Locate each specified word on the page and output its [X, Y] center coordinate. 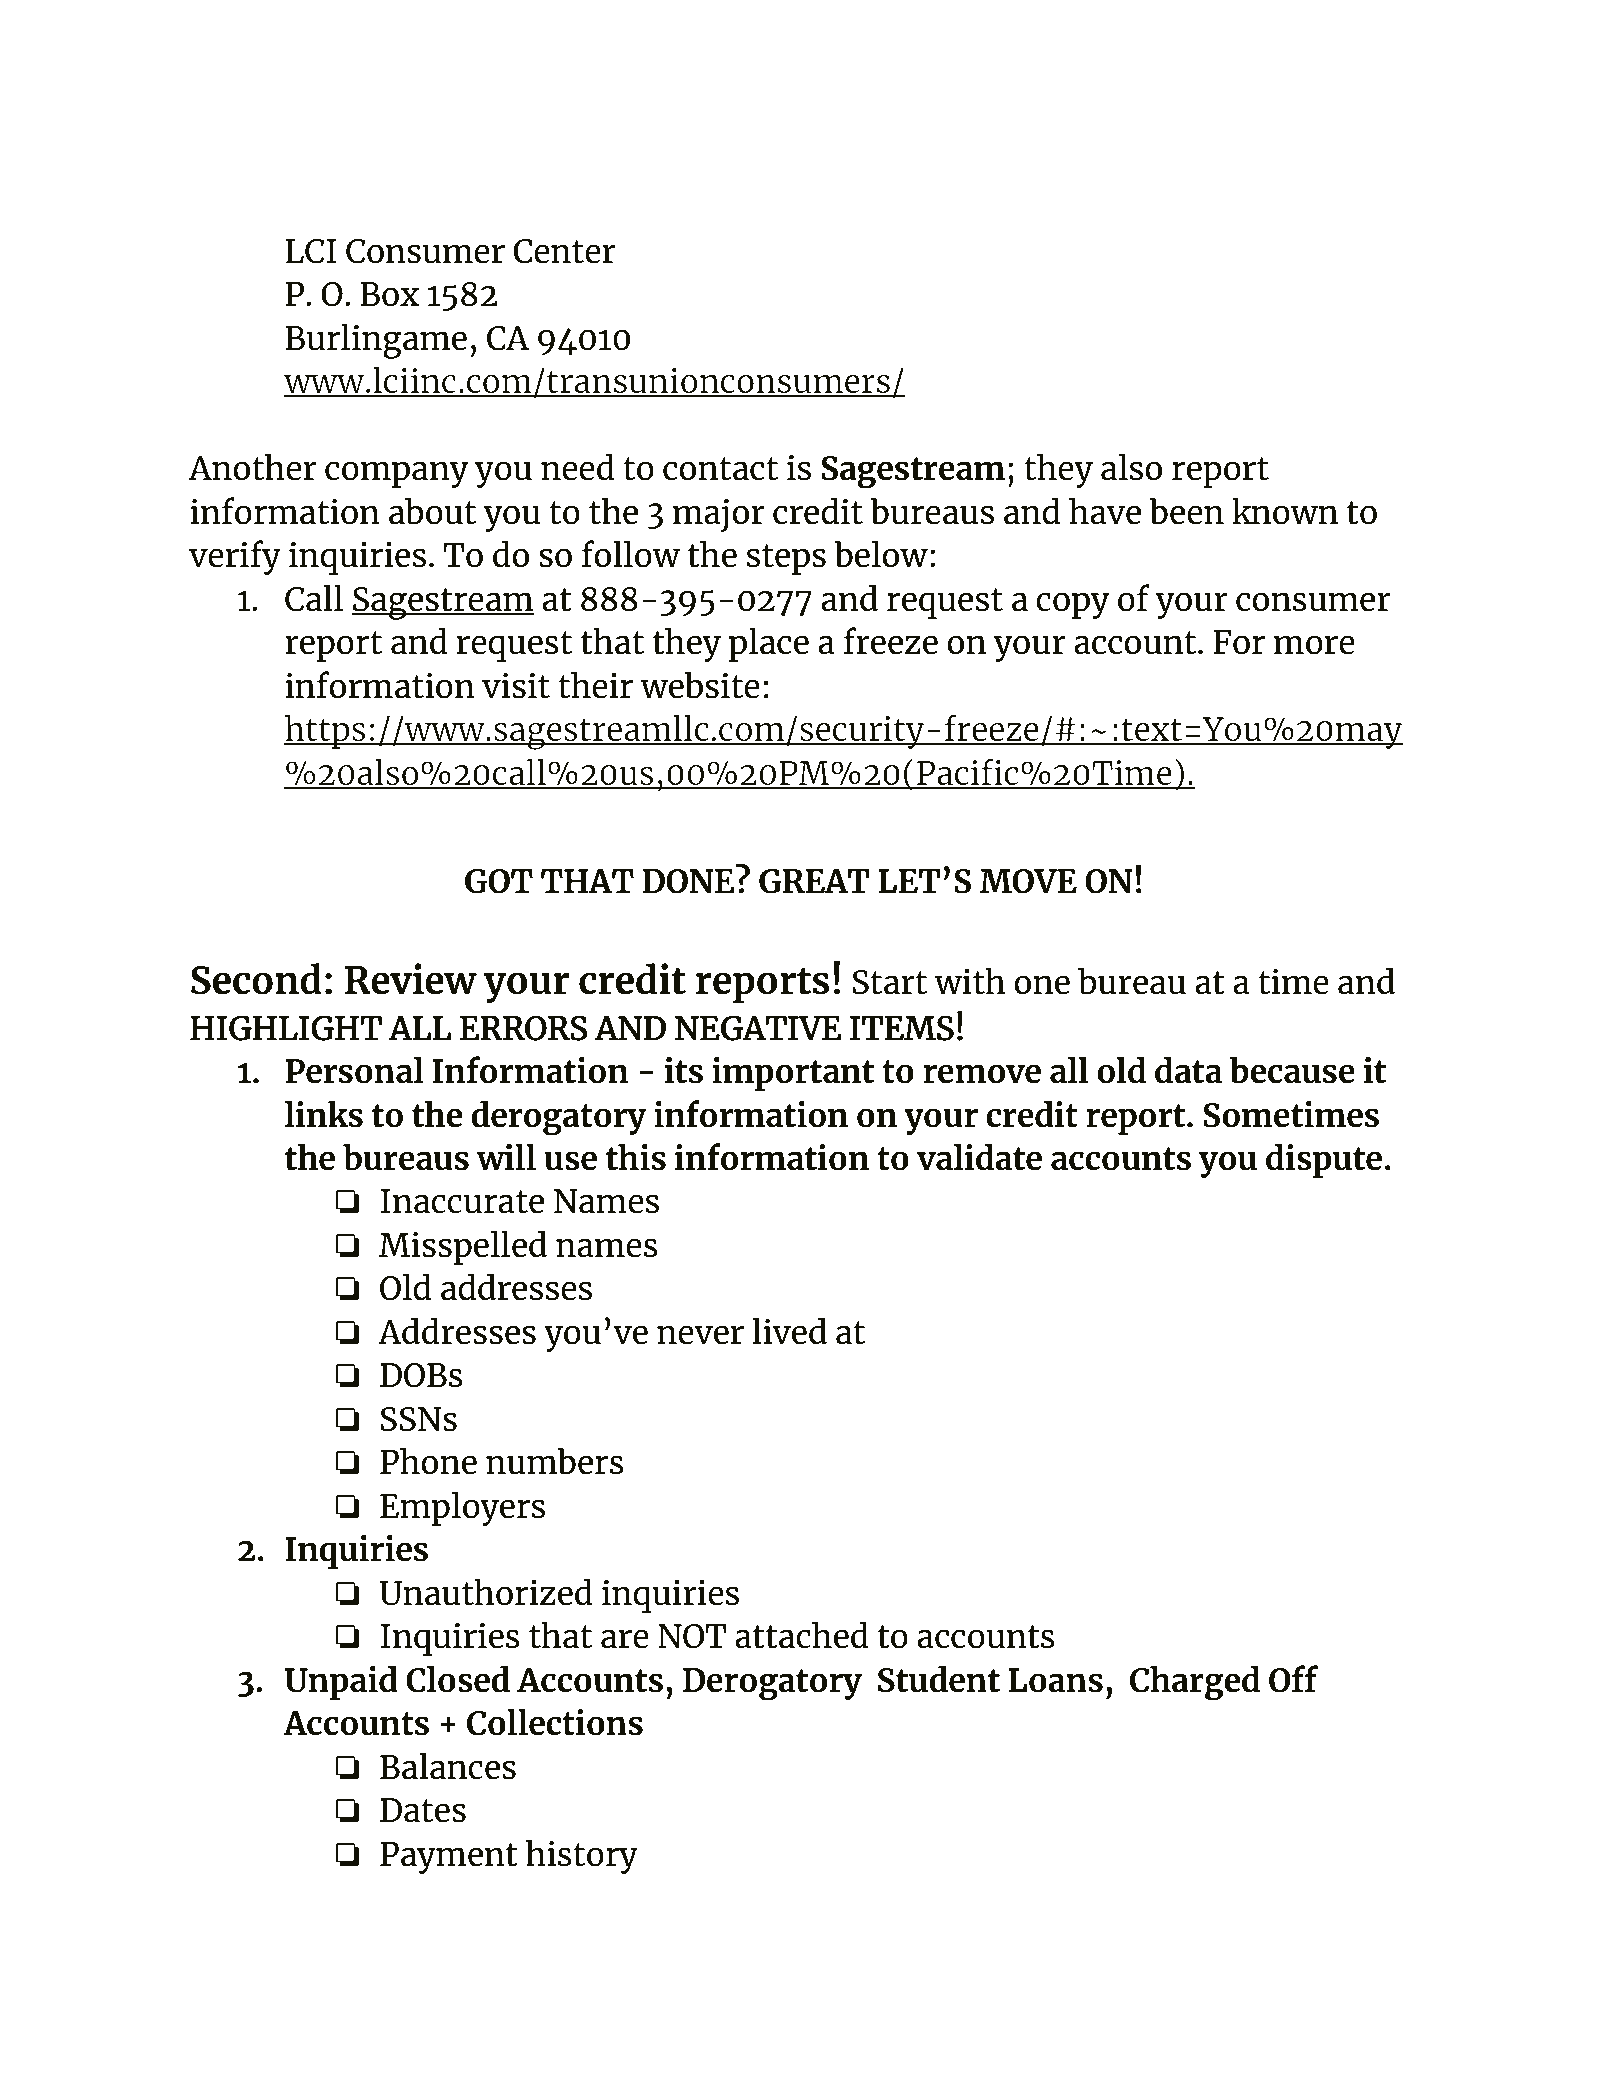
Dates [423, 1810]
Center [564, 251]
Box [389, 294]
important [793, 1074]
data [1188, 1070]
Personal [354, 1070]
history [581, 1856]
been [1186, 511]
